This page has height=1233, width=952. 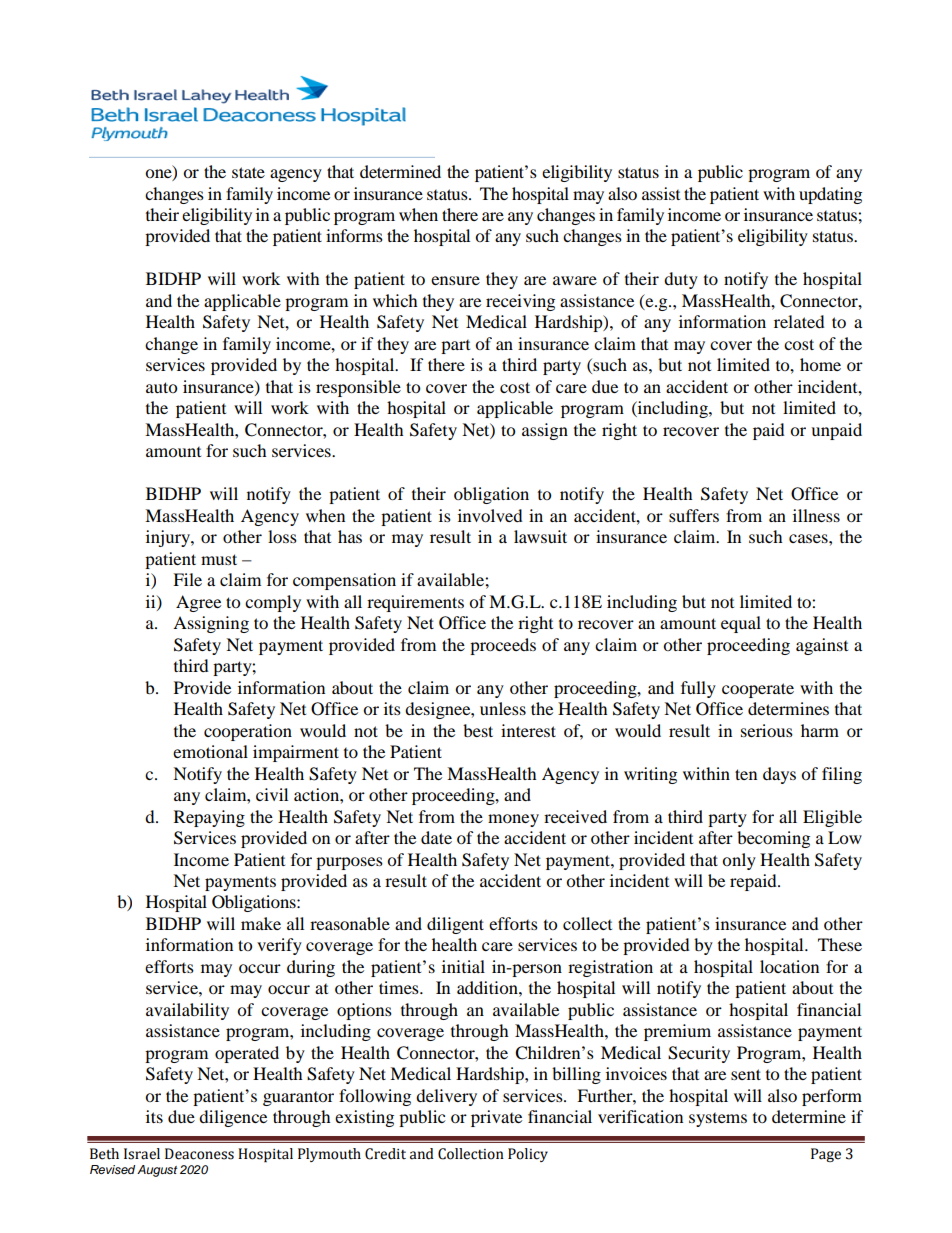 I want to click on diligence, so click(x=233, y=1118).
